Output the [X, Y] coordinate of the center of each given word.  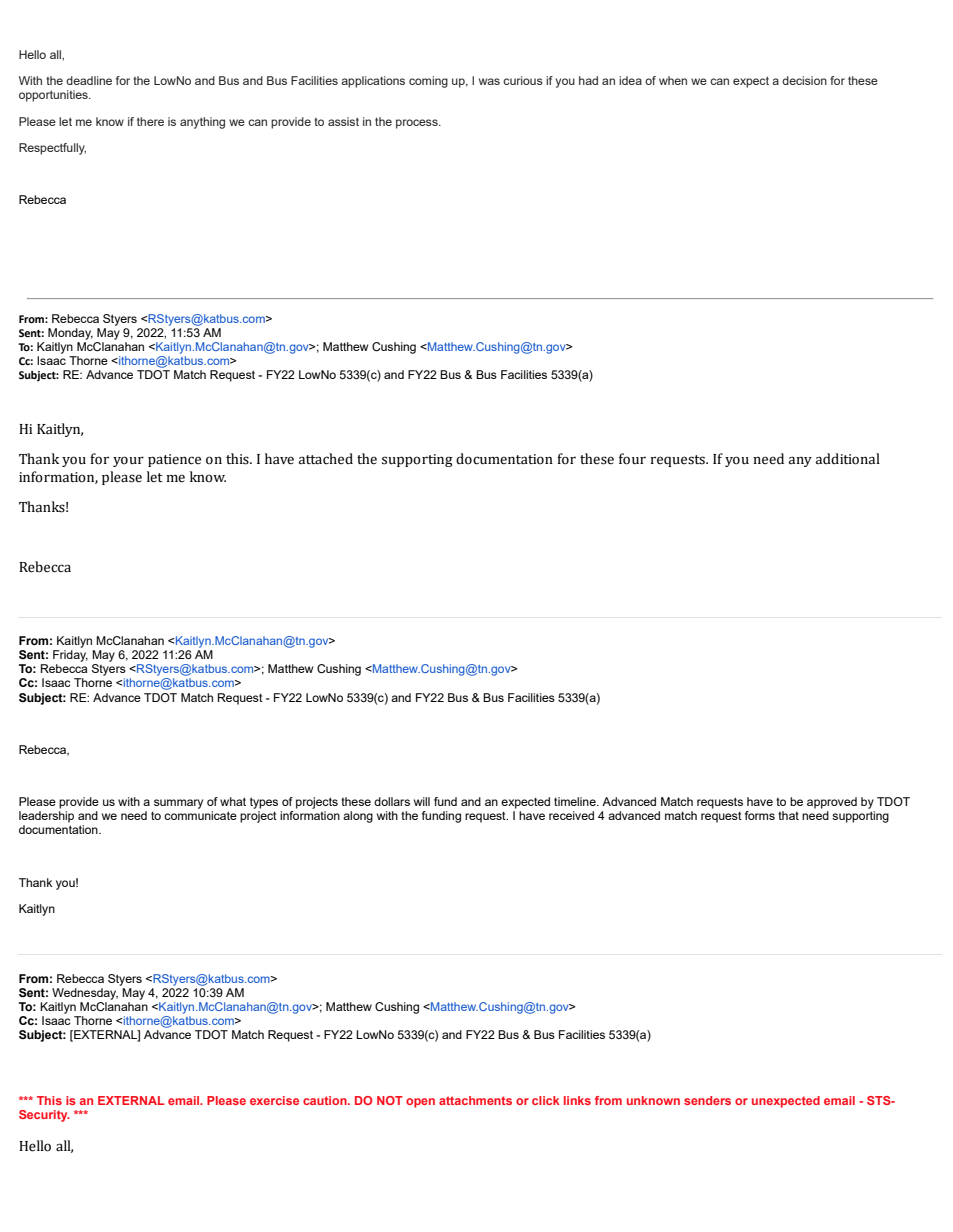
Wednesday [85, 994]
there [150, 121]
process [418, 124]
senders [707, 1100]
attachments [475, 1100]
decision [804, 80]
